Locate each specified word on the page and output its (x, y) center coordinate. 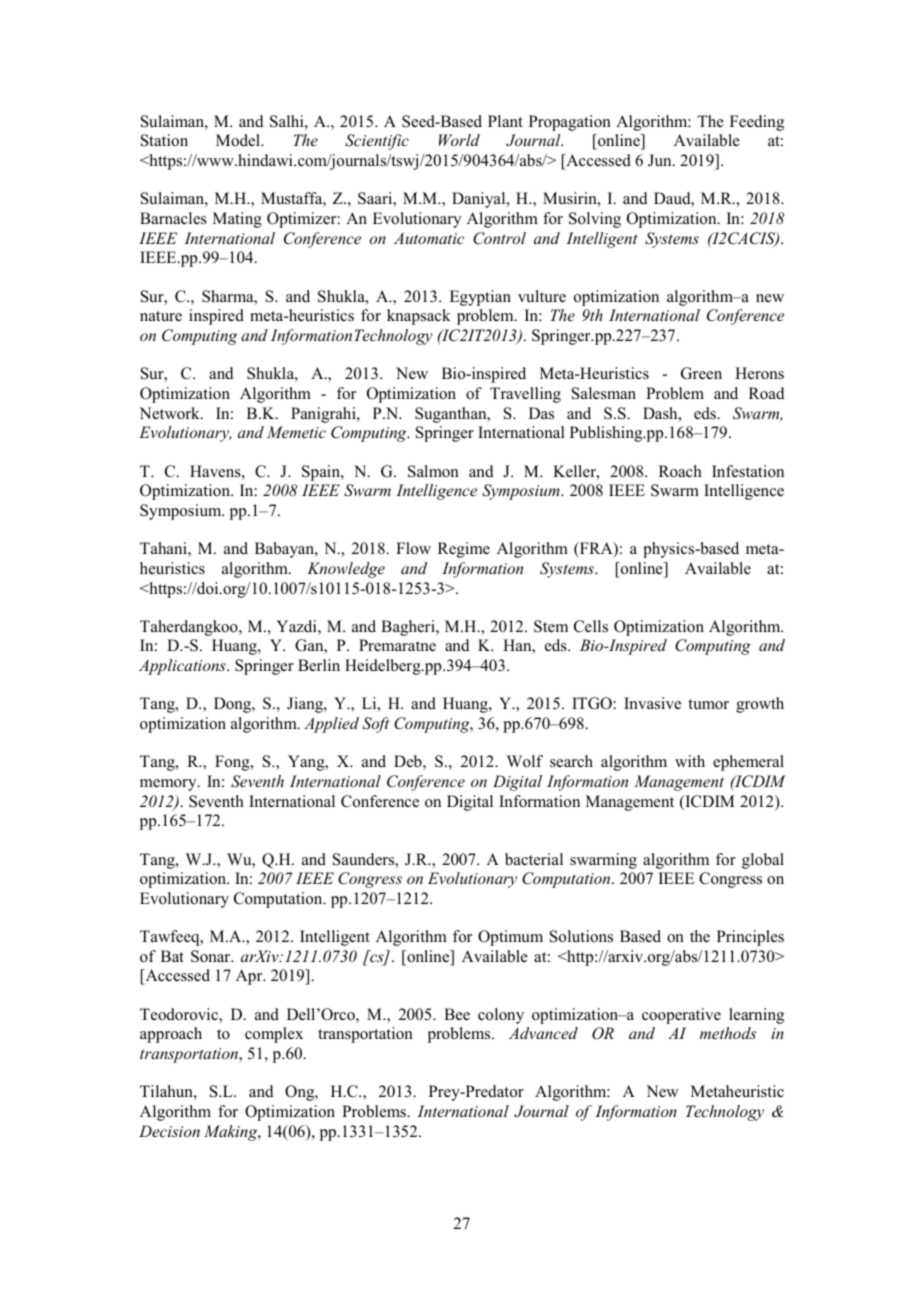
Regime (464, 550)
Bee (457, 1014)
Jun (661, 160)
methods (728, 1033)
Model (239, 140)
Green (701, 373)
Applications (183, 667)
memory (169, 785)
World (459, 140)
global (763, 861)
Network (170, 413)
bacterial (534, 859)
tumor (708, 704)
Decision (169, 1131)
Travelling (525, 395)
